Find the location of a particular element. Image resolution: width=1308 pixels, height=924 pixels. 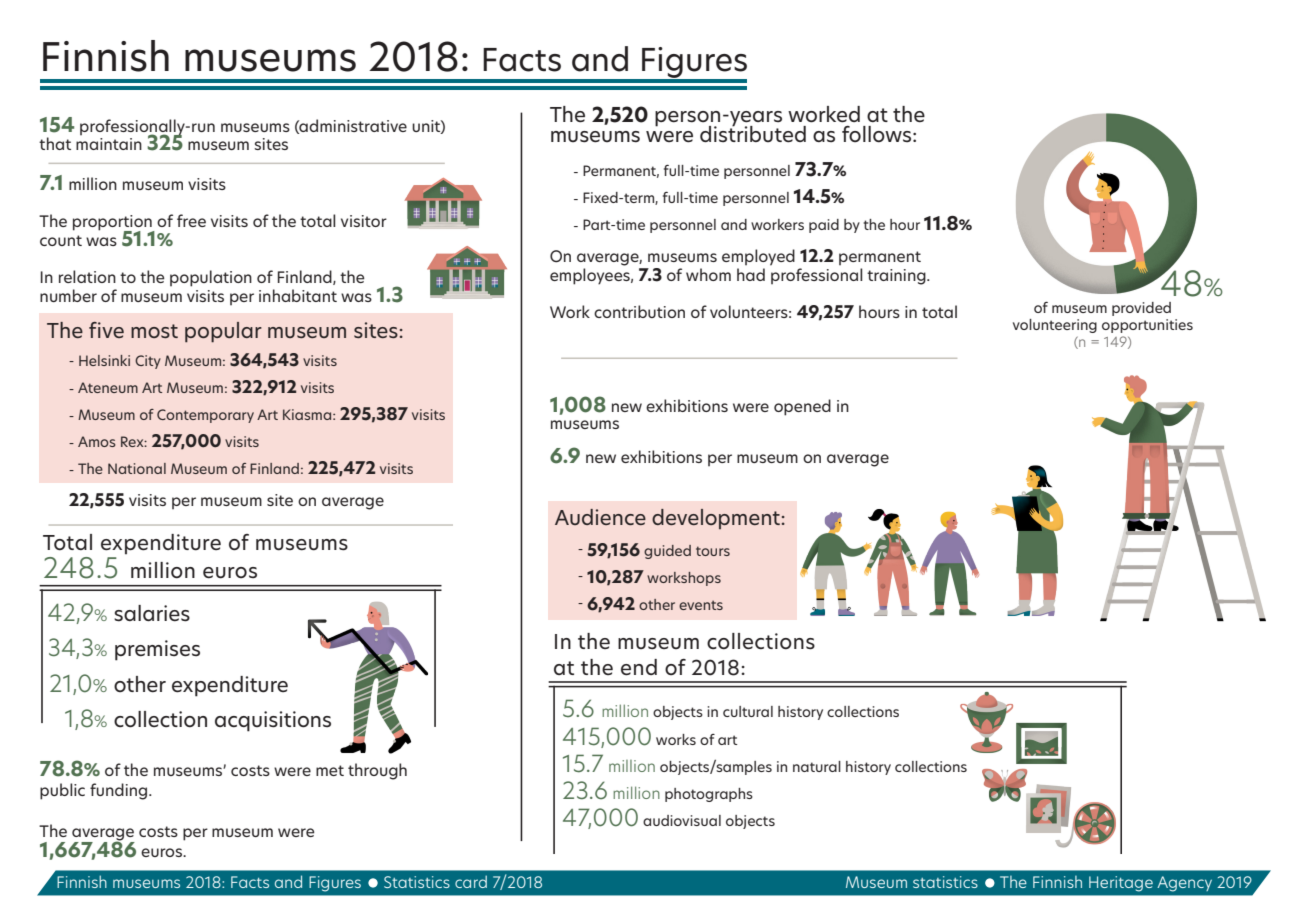

opened is located at coordinates (802, 407).
